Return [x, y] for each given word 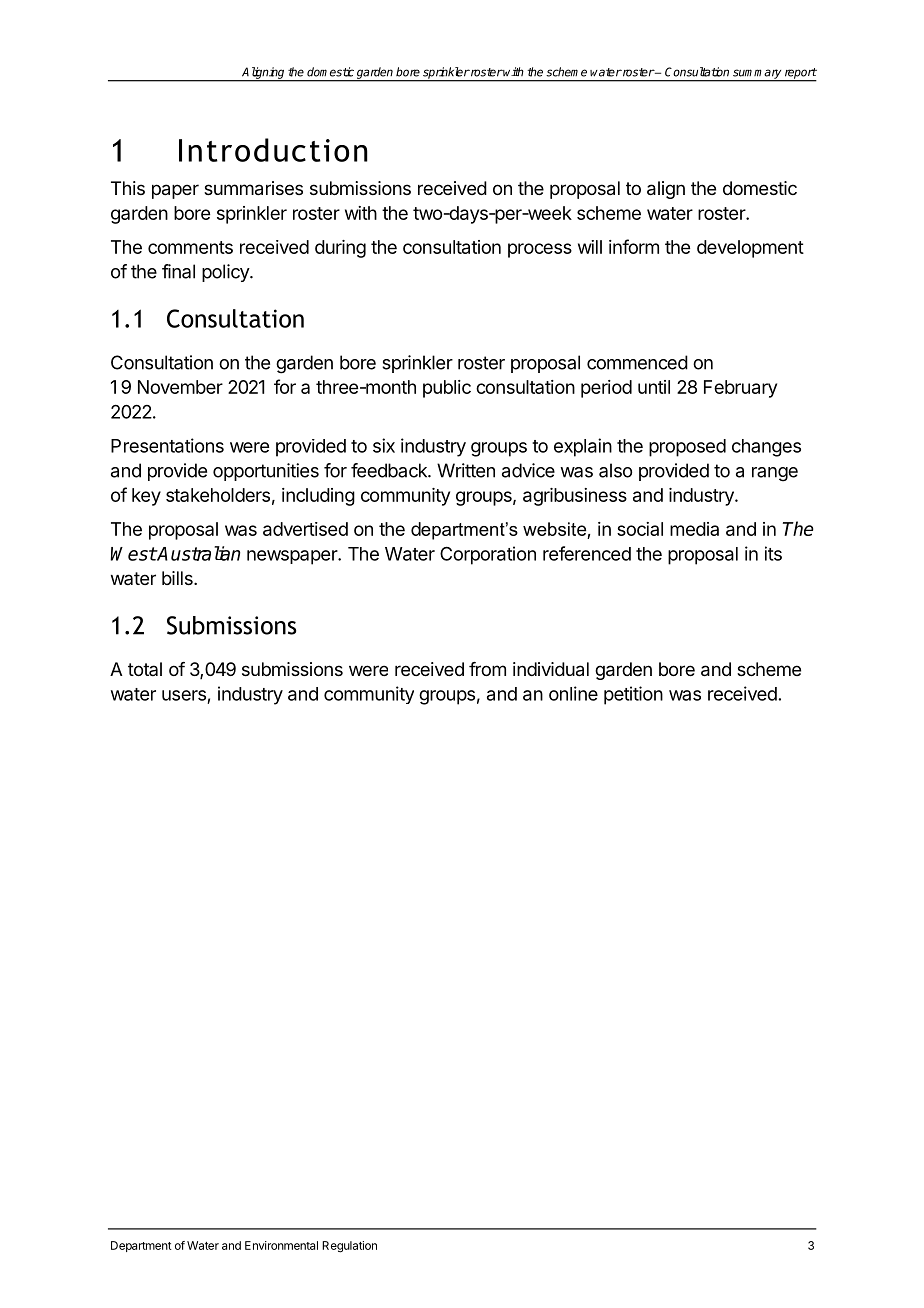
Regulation [349, 1247]
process [540, 250]
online [573, 693]
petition [633, 695]
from [487, 669]
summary [757, 75]
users [184, 695]
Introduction [273, 150]
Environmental [281, 1245]
